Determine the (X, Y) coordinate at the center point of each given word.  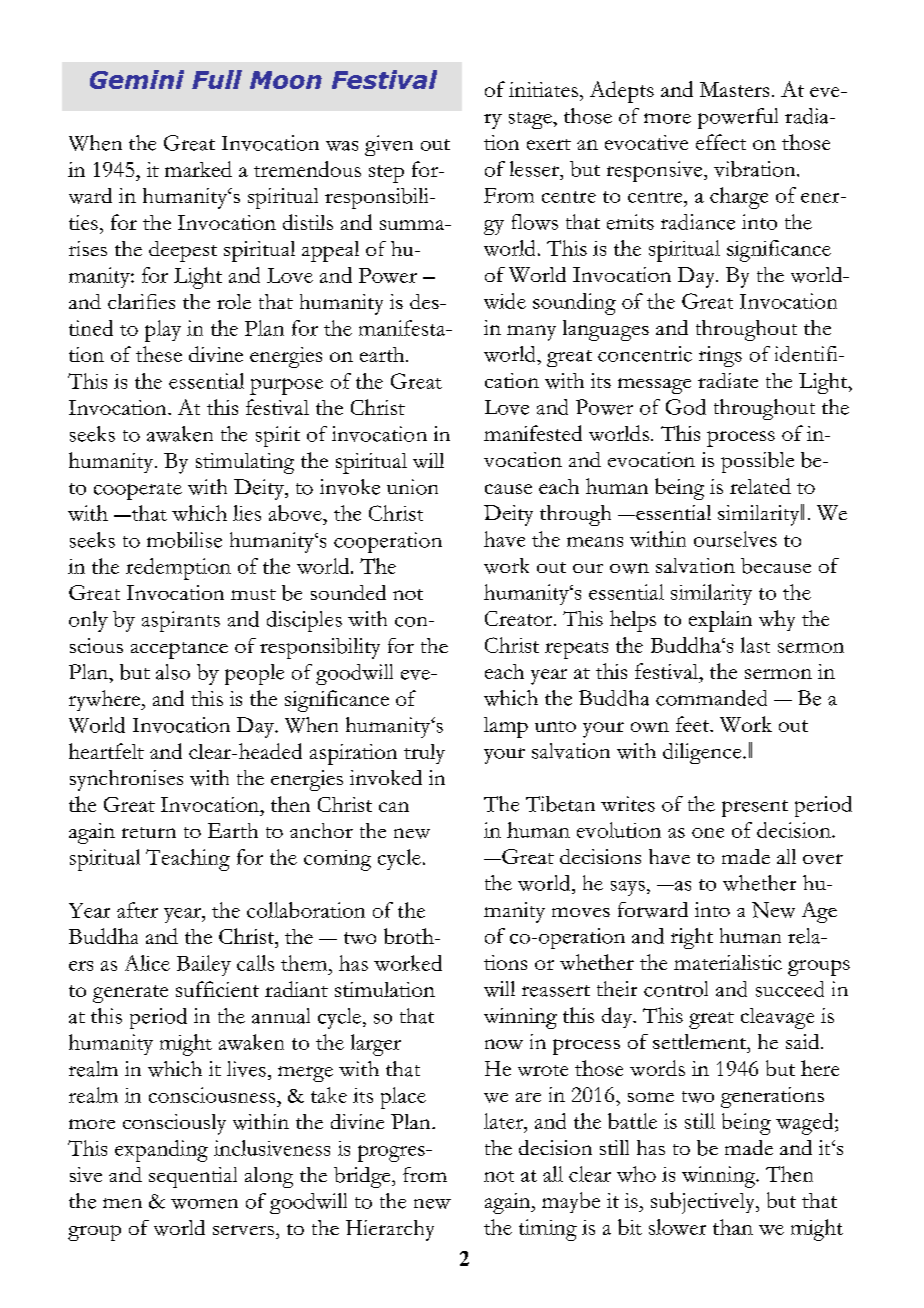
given (389, 145)
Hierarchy (390, 1230)
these (159, 354)
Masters (734, 89)
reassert (556, 991)
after (137, 910)
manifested (533, 433)
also (173, 672)
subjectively (704, 1203)
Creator (520, 618)
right (692, 938)
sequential (193, 1177)
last (755, 645)
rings (720, 356)
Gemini (137, 79)
